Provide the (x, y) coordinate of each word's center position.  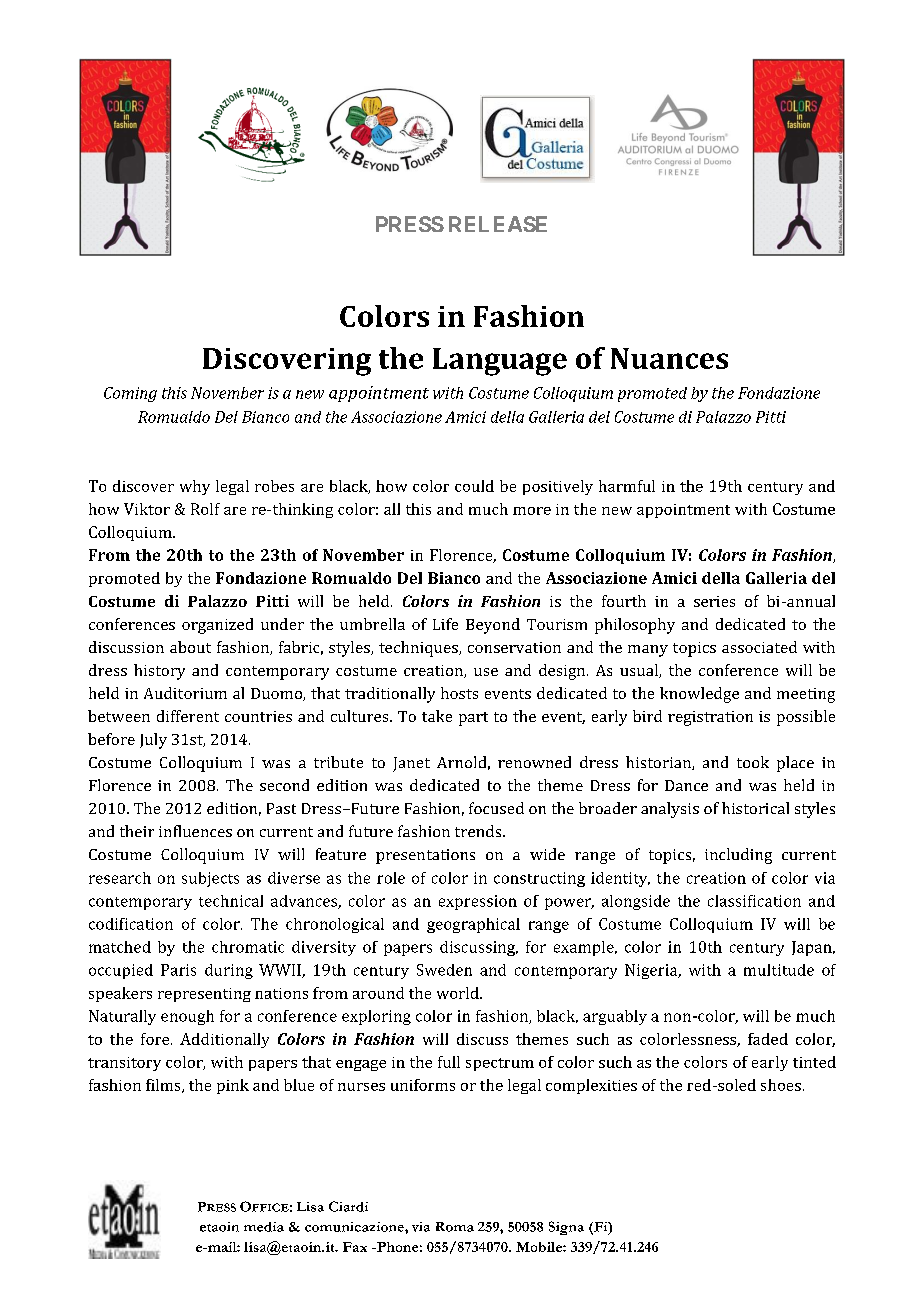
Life (445, 624)
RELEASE (498, 224)
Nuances (669, 358)
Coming (130, 394)
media (264, 1227)
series (714, 601)
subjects (210, 879)
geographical (473, 925)
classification (754, 901)
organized (217, 626)
